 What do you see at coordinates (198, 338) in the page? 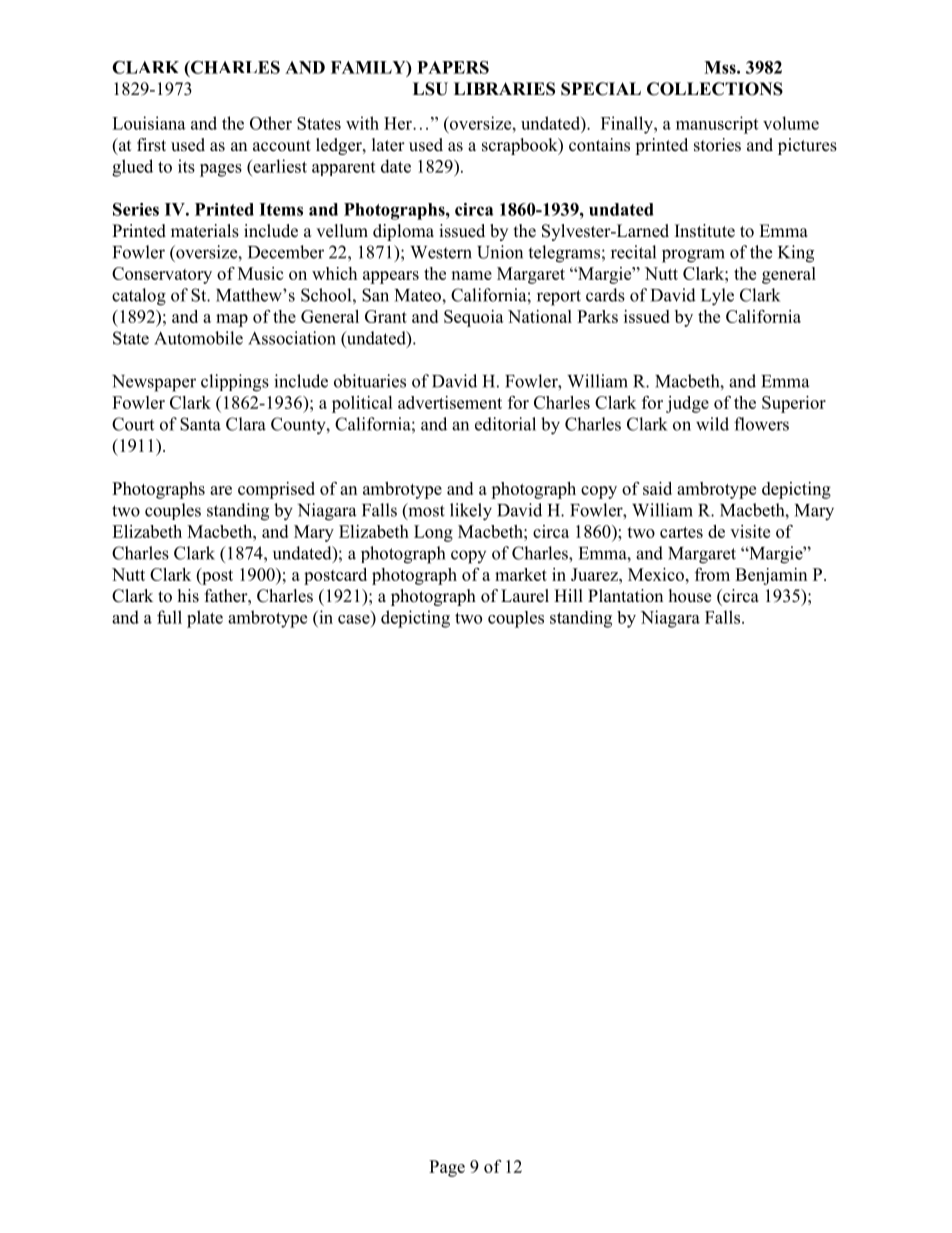
I see `Automobile` at bounding box center [198, 338].
